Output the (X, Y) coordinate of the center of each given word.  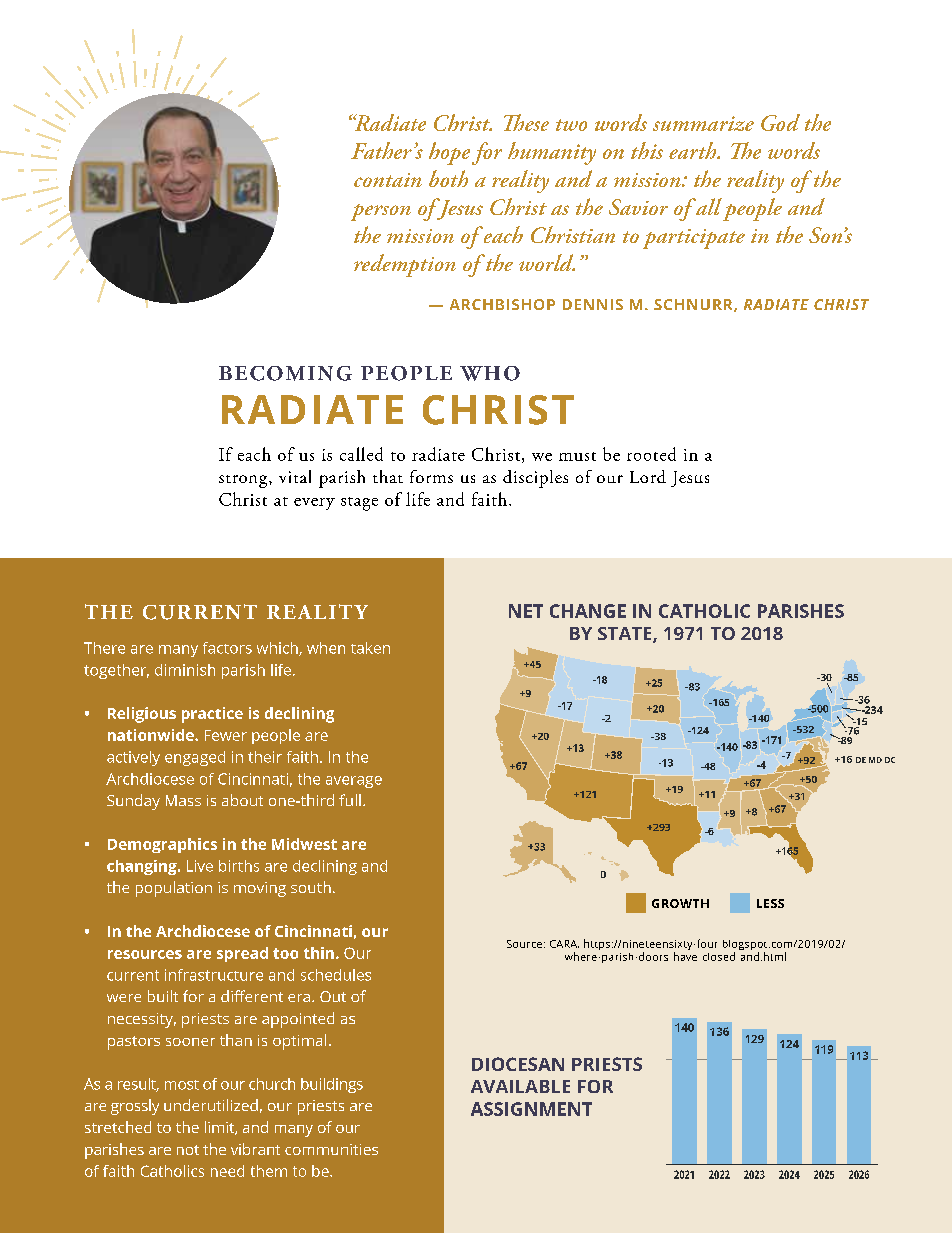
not (188, 1150)
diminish (185, 670)
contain (388, 180)
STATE (626, 635)
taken (370, 648)
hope (449, 153)
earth (694, 150)
